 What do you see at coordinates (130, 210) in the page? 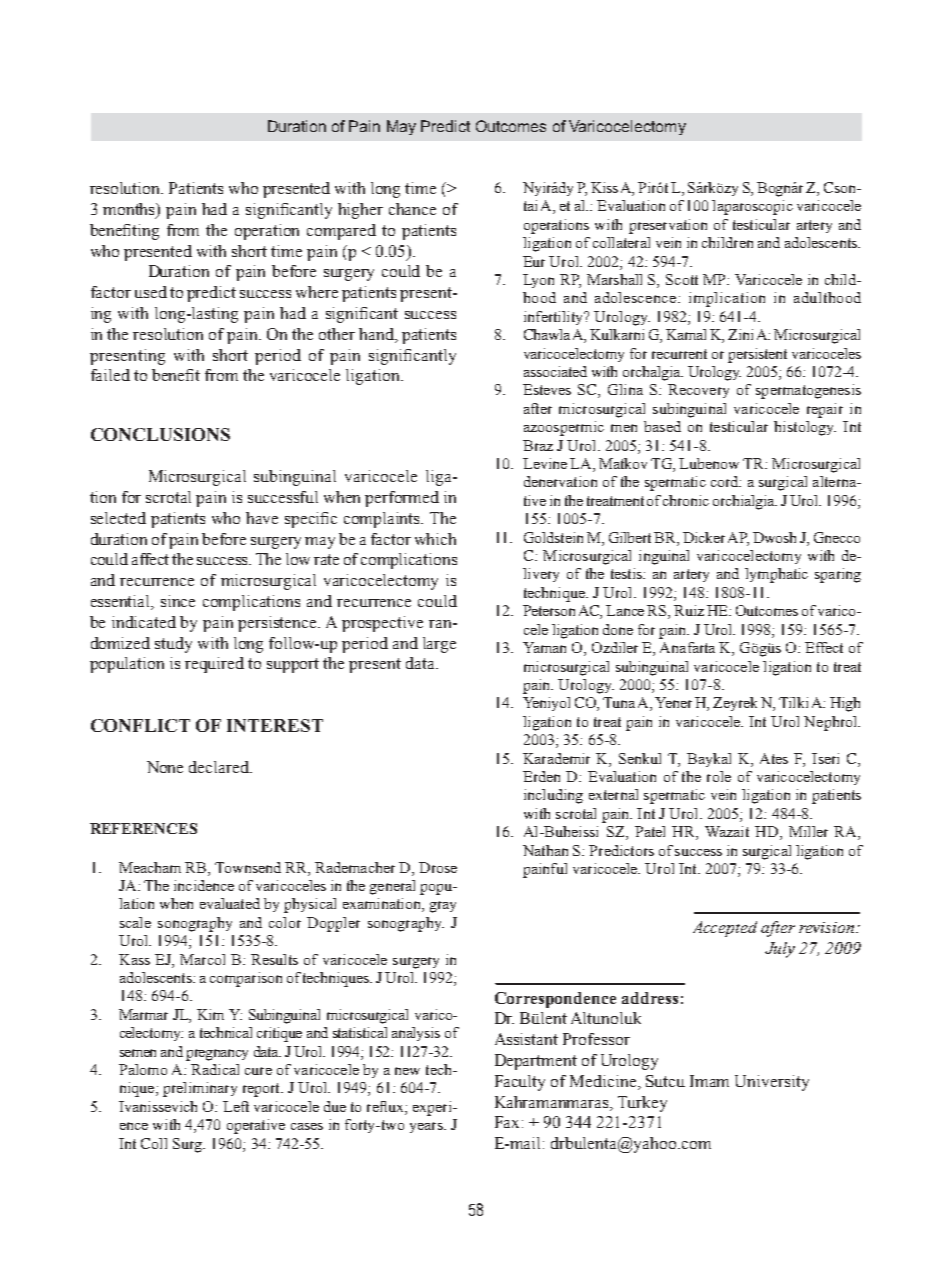
I see `months` at bounding box center [130, 210].
